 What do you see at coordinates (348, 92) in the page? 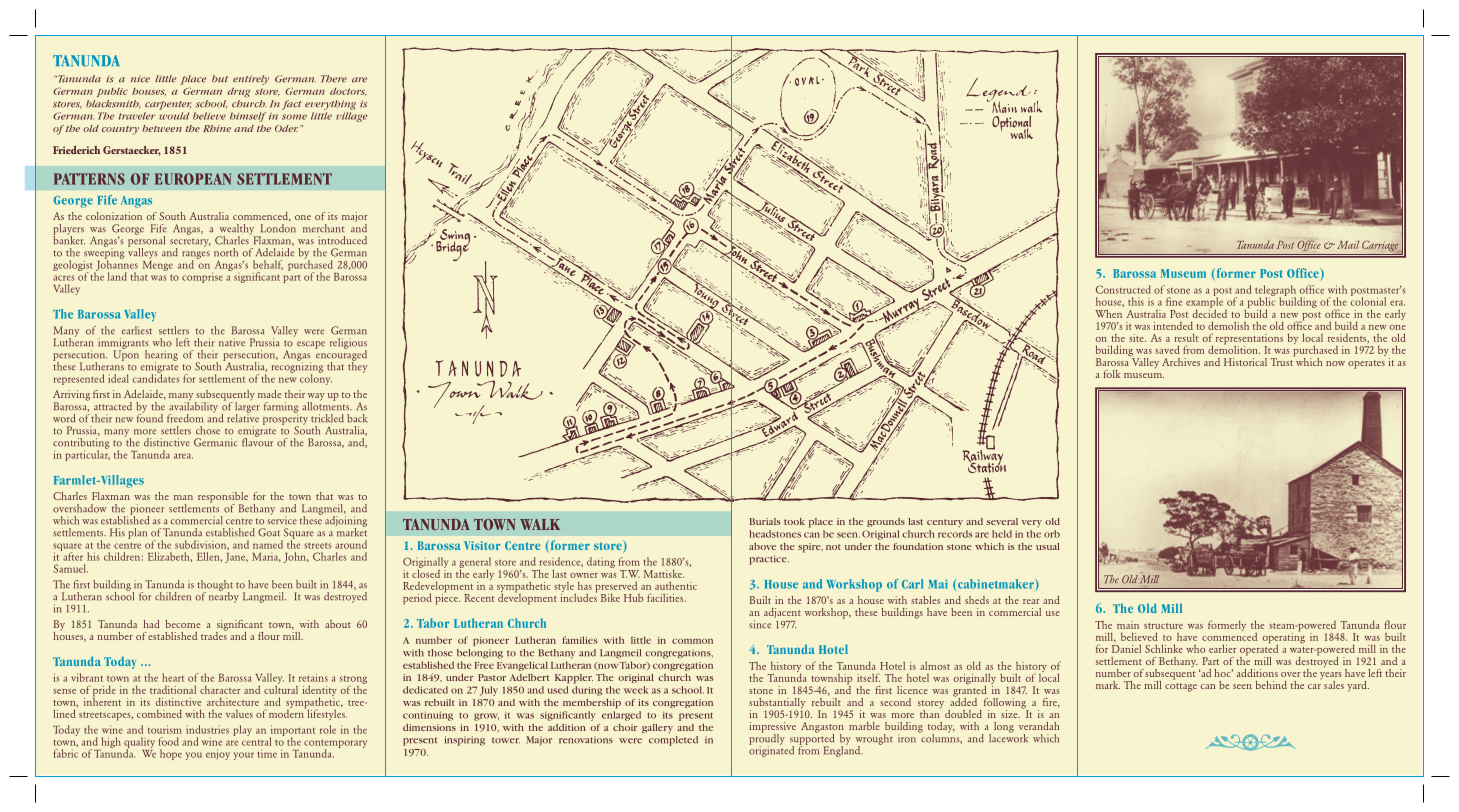
I see `doctors` at bounding box center [348, 92].
